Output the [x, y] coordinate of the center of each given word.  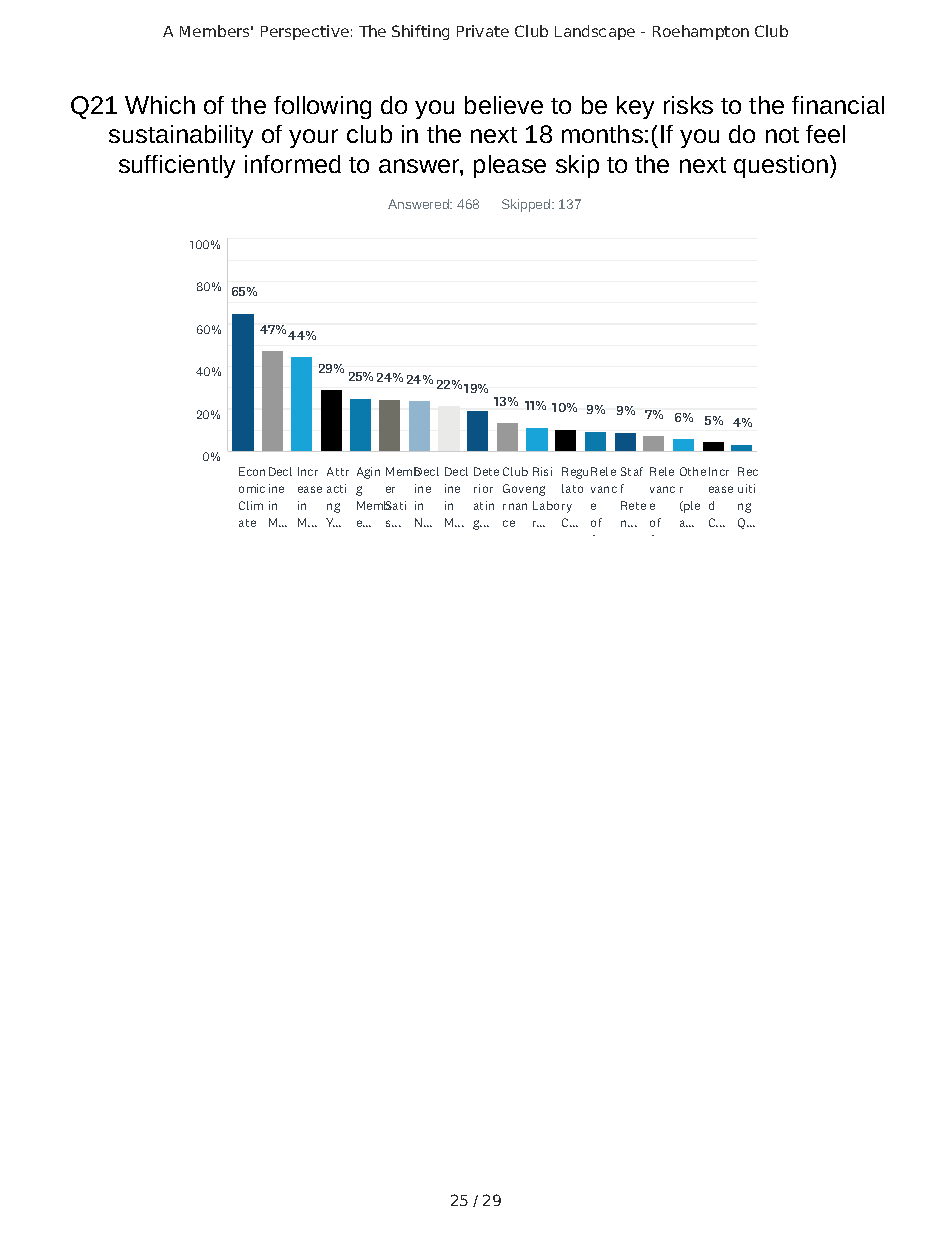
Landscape [595, 32]
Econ [252, 471]
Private [483, 31]
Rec [748, 471]
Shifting [420, 32]
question [781, 166]
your [313, 138]
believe [504, 105]
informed [293, 164]
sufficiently [177, 166]
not [782, 135]
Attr [338, 471]
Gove [517, 488]
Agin [368, 473]
